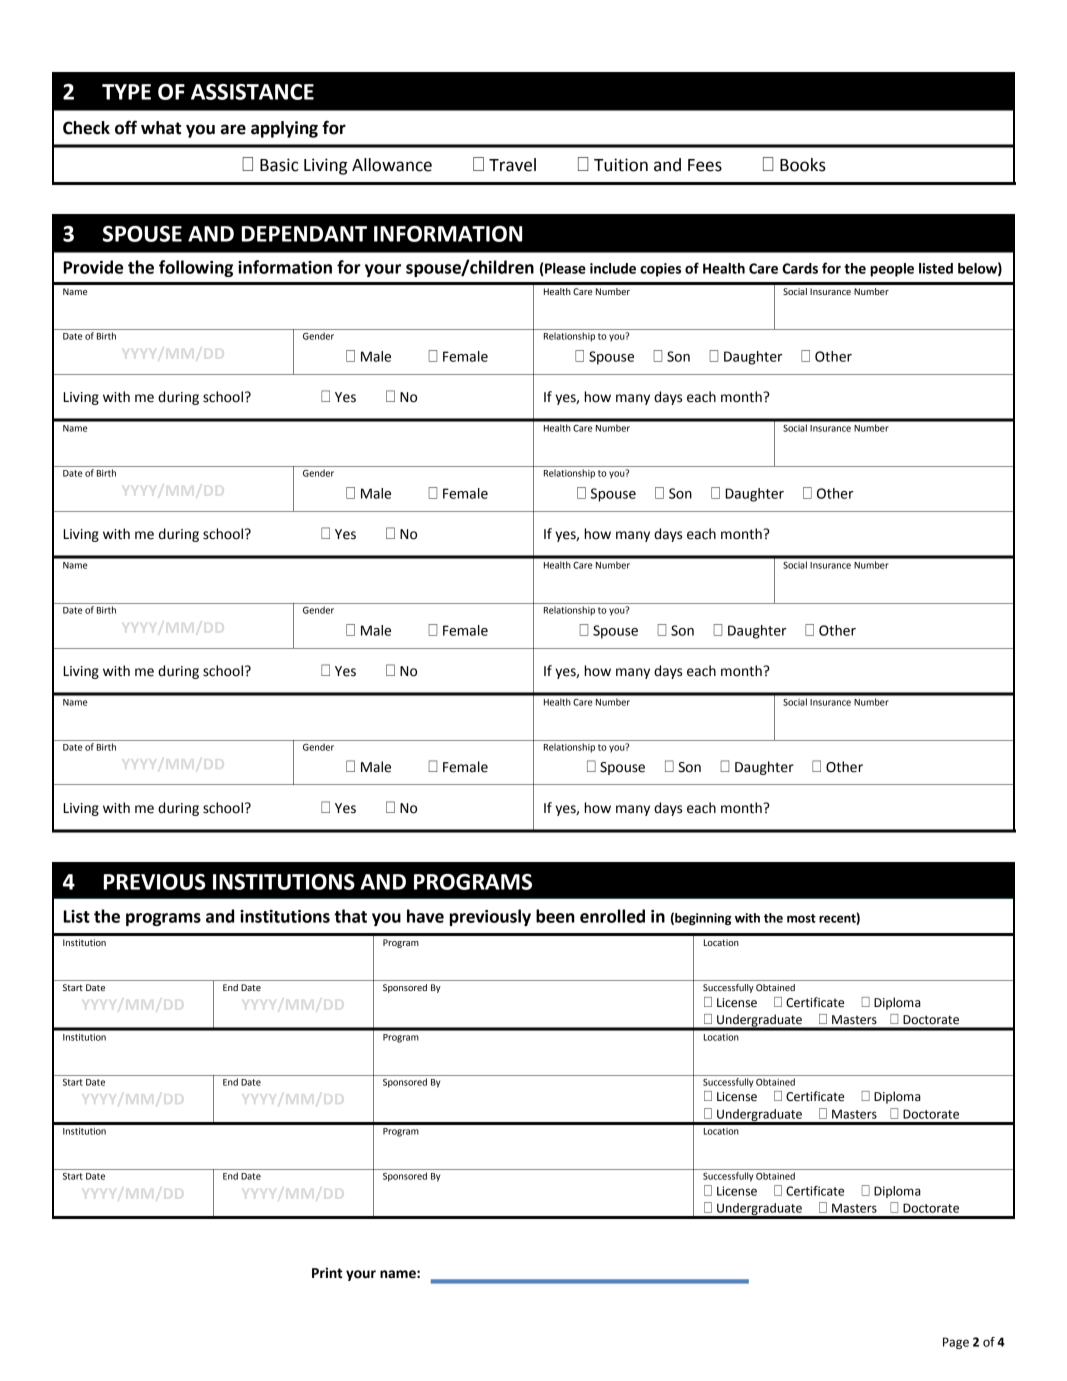  Describe the element at coordinates (564, 269) in the screenshot. I see `Please` at that location.
